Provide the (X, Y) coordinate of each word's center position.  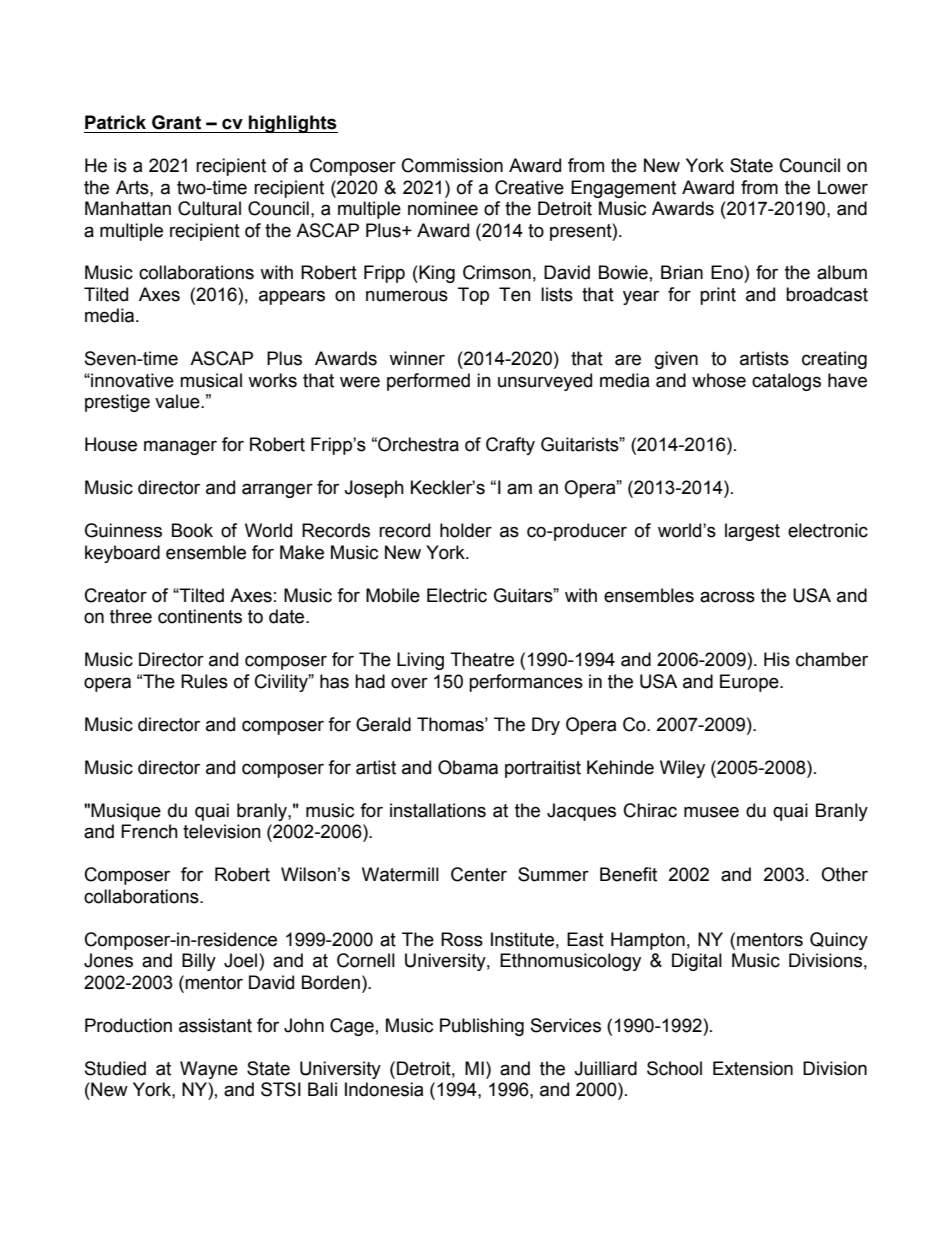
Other (844, 874)
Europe (750, 683)
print (718, 296)
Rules (204, 681)
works (272, 380)
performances (526, 683)
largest (752, 532)
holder (466, 530)
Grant (176, 122)
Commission (452, 165)
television (222, 831)
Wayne (209, 1070)
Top (473, 296)
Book (192, 530)
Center (479, 874)
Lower (843, 187)
